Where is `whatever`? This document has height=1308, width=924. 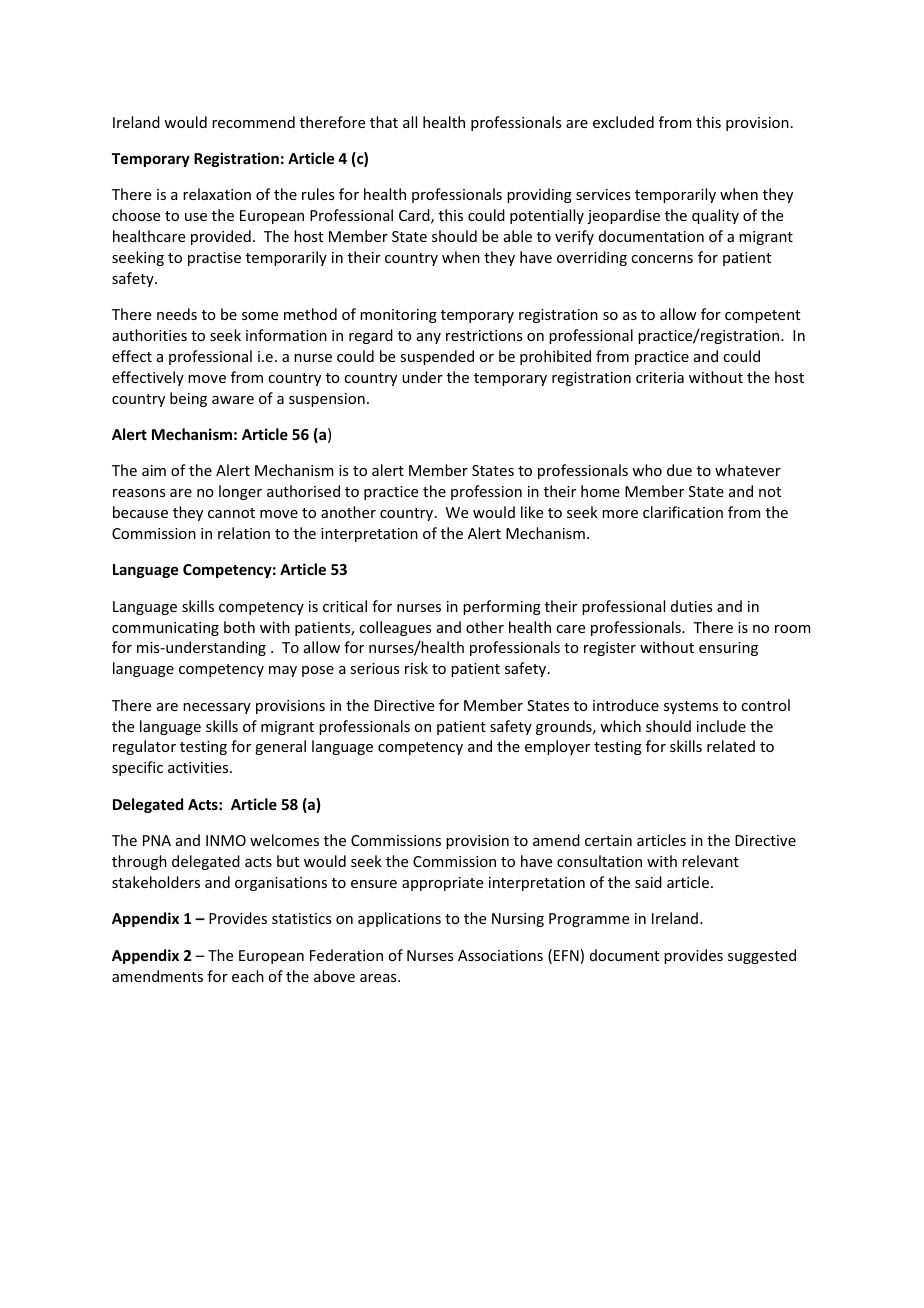 whatever is located at coordinates (748, 470).
